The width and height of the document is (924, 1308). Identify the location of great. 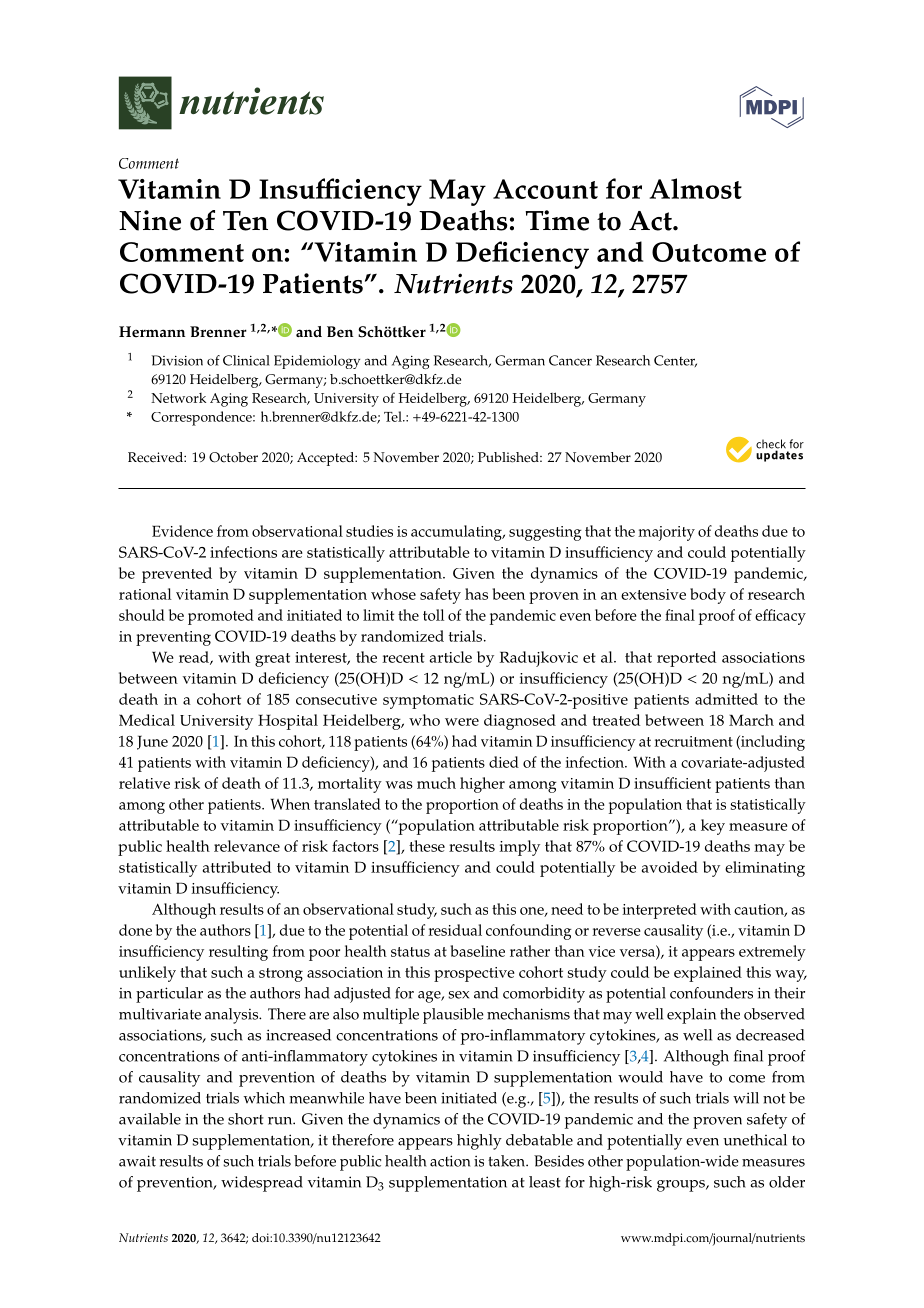
(272, 660).
